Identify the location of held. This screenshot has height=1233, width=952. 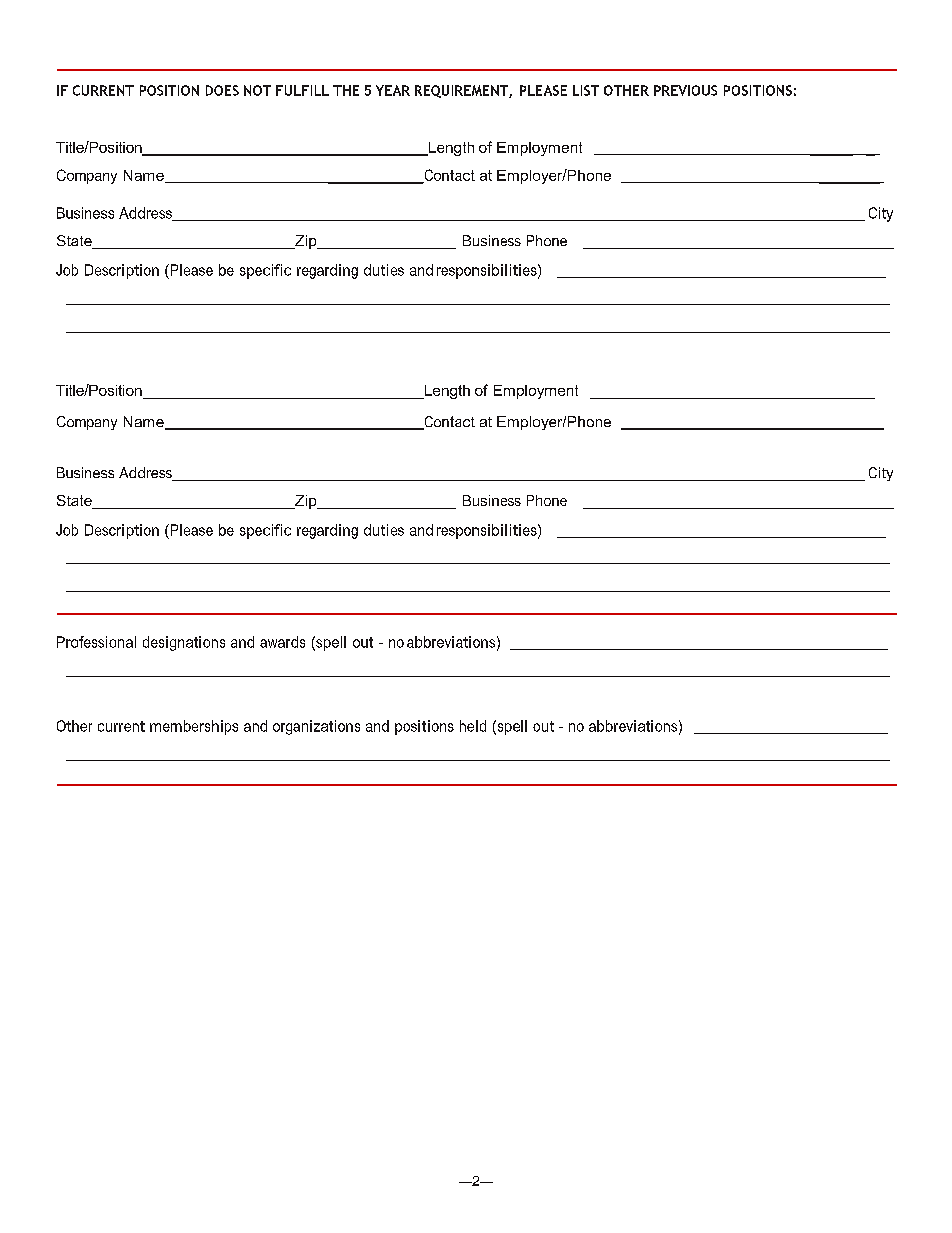
(473, 726).
